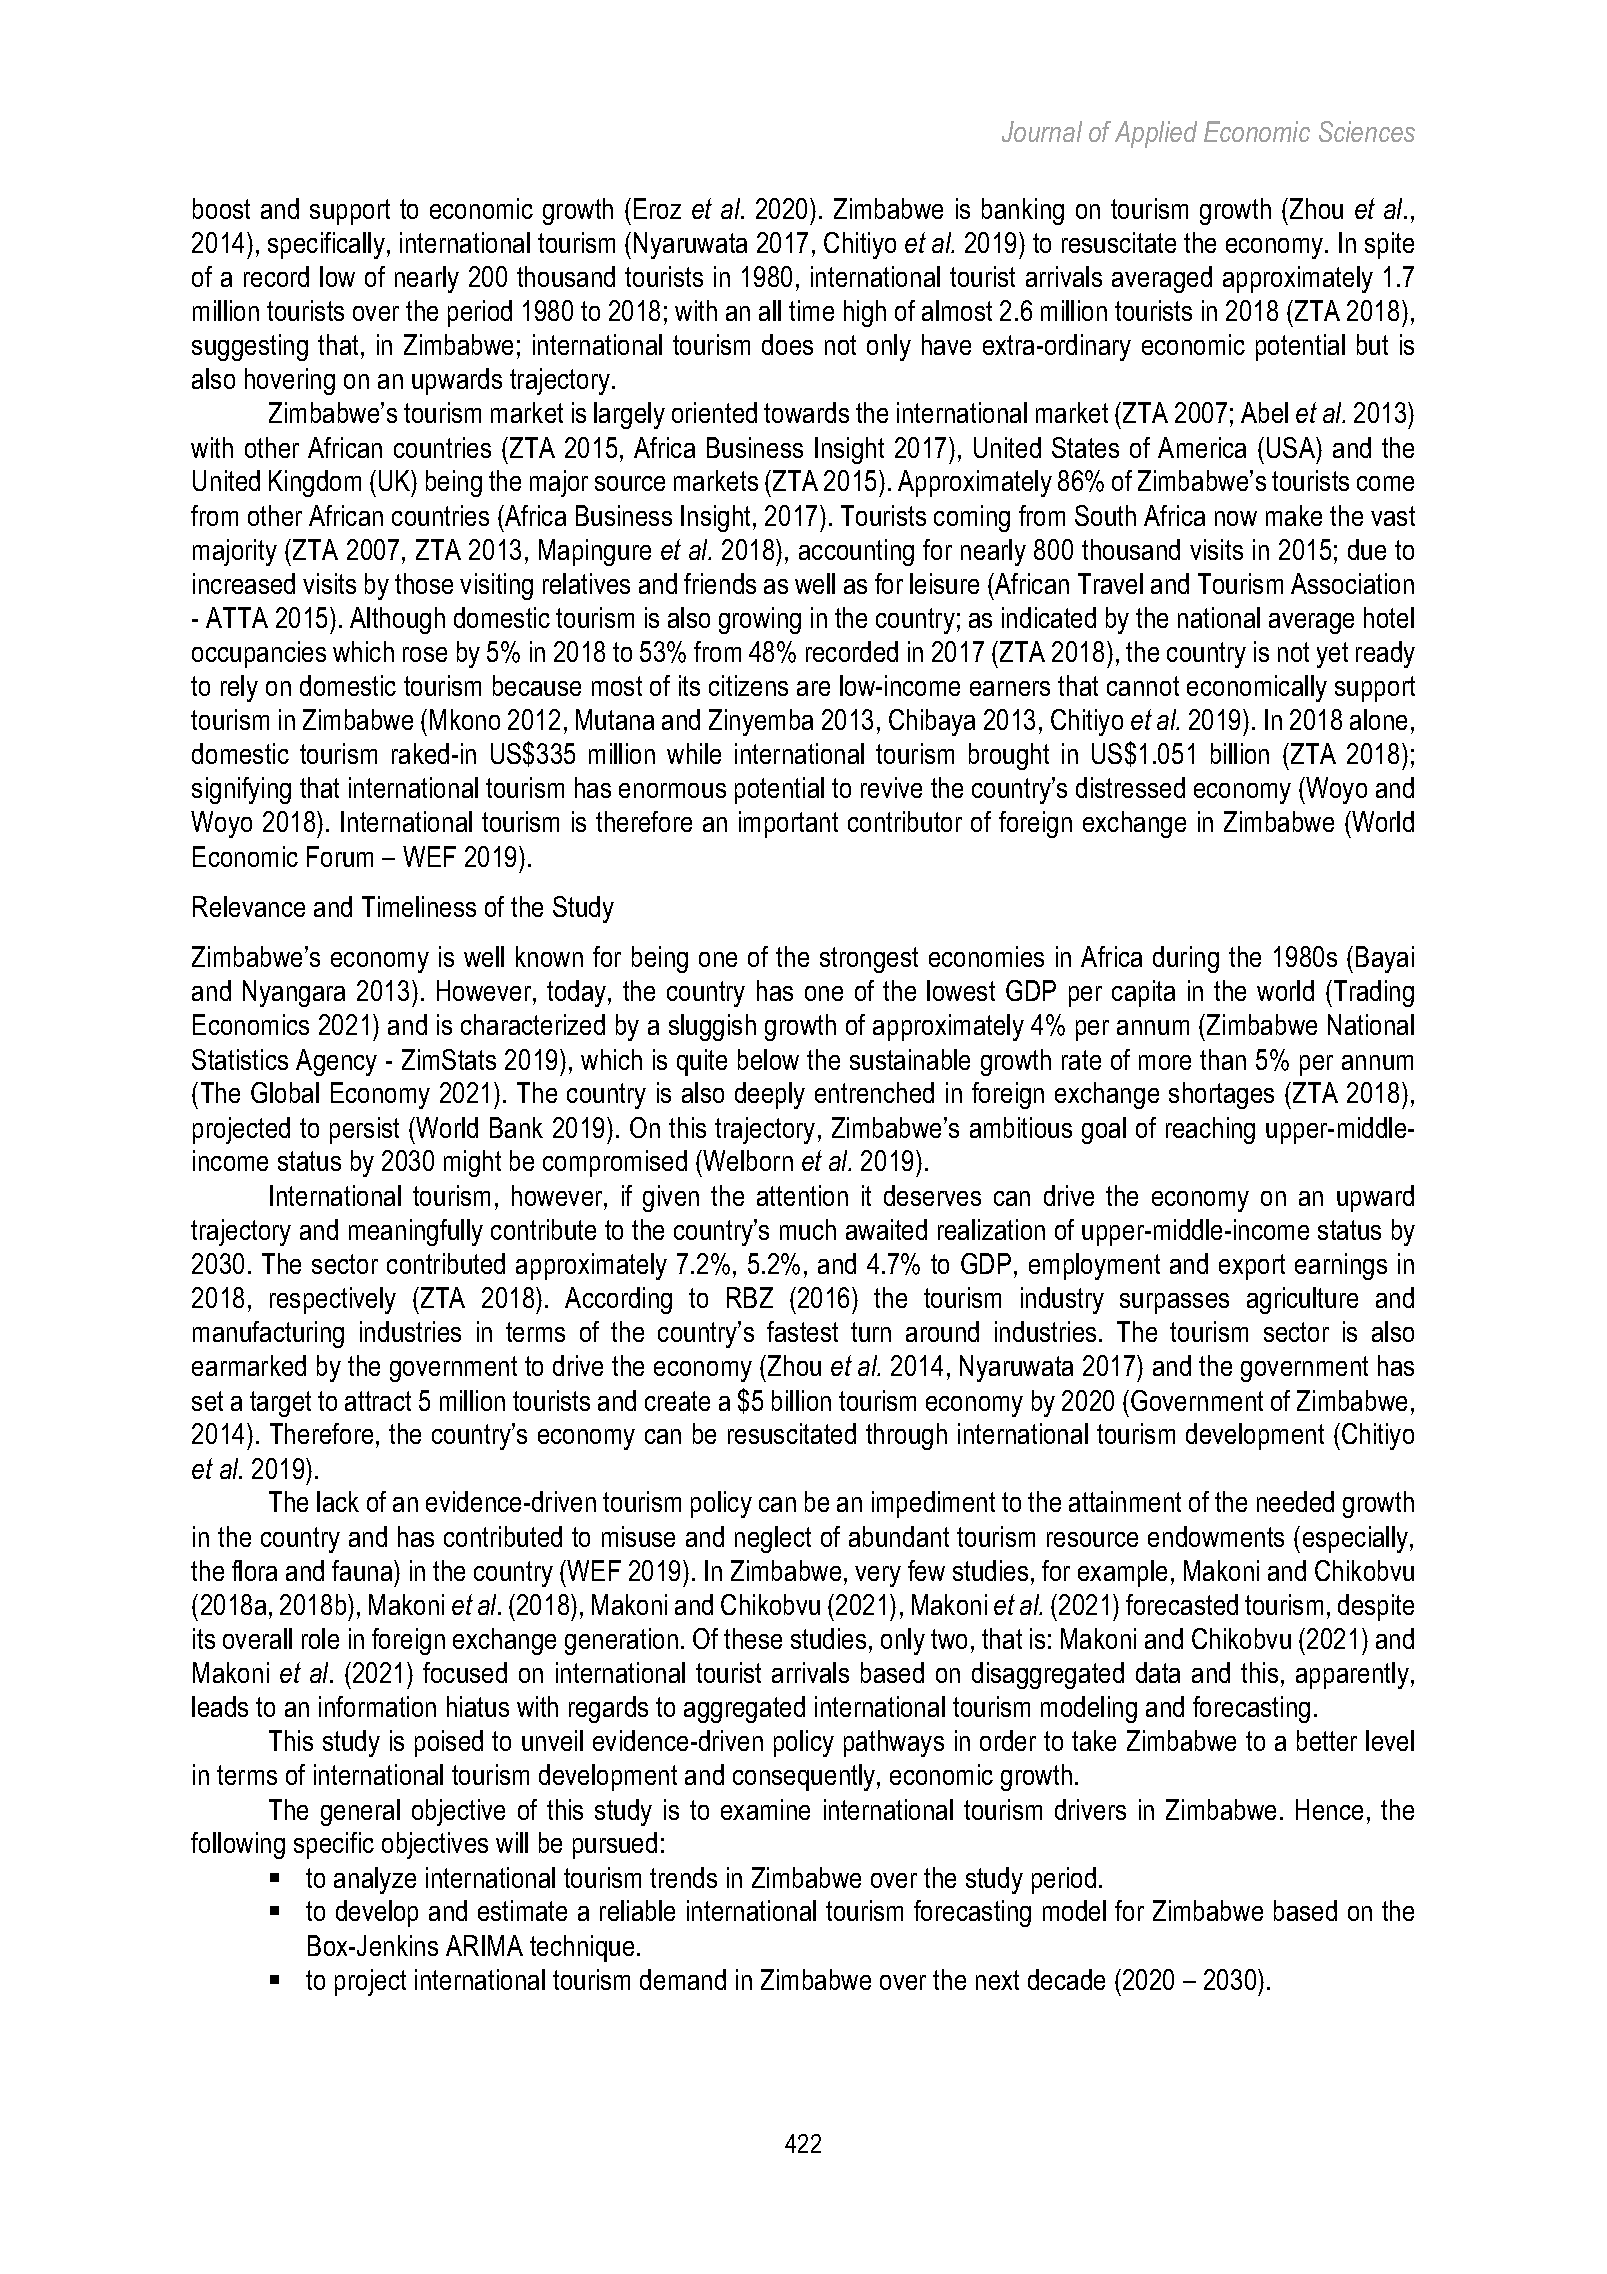 Image resolution: width=1607 pixels, height=2274 pixels. Describe the element at coordinates (338, 1501) in the document. I see `lack` at that location.
